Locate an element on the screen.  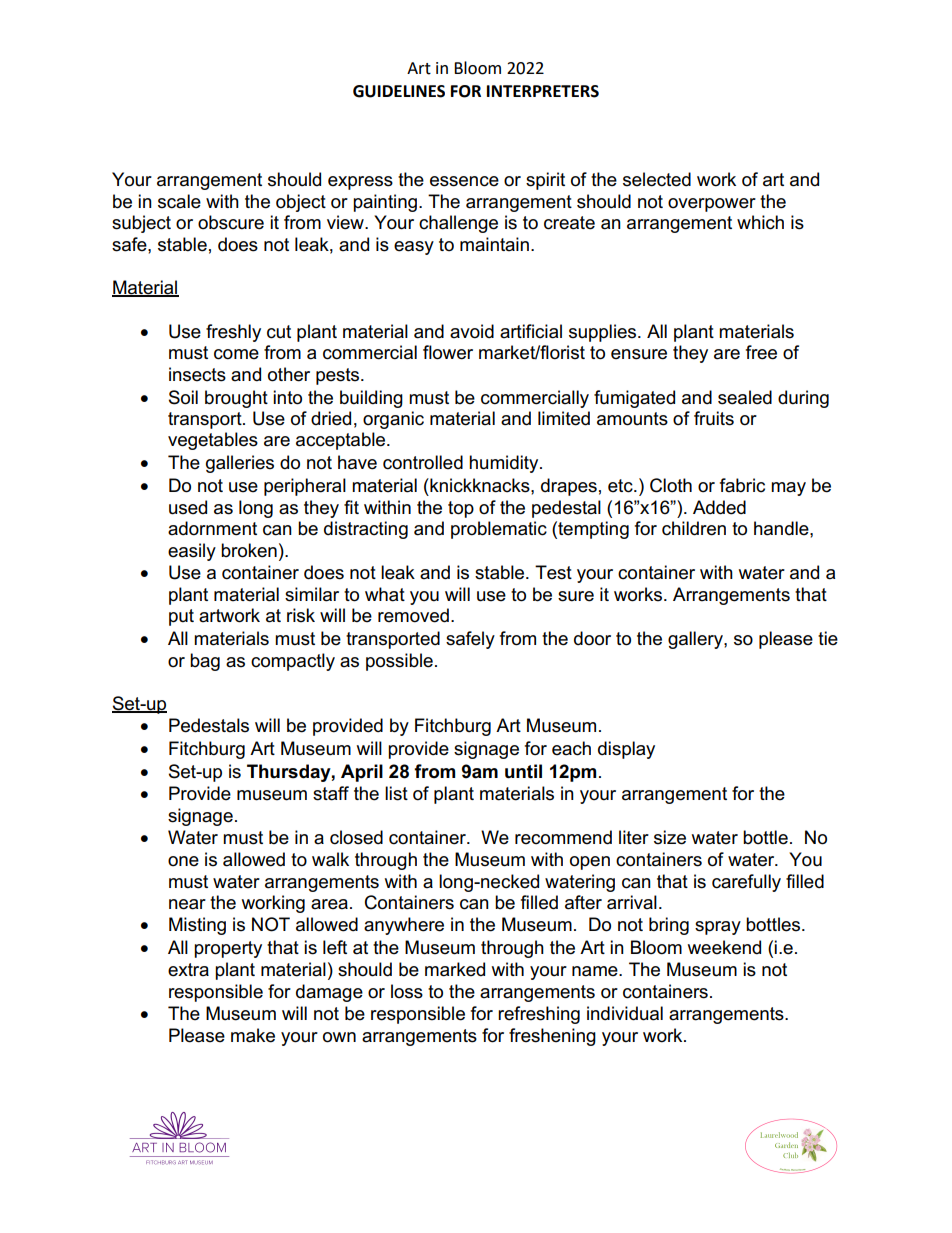
weekend is located at coordinates (724, 947).
